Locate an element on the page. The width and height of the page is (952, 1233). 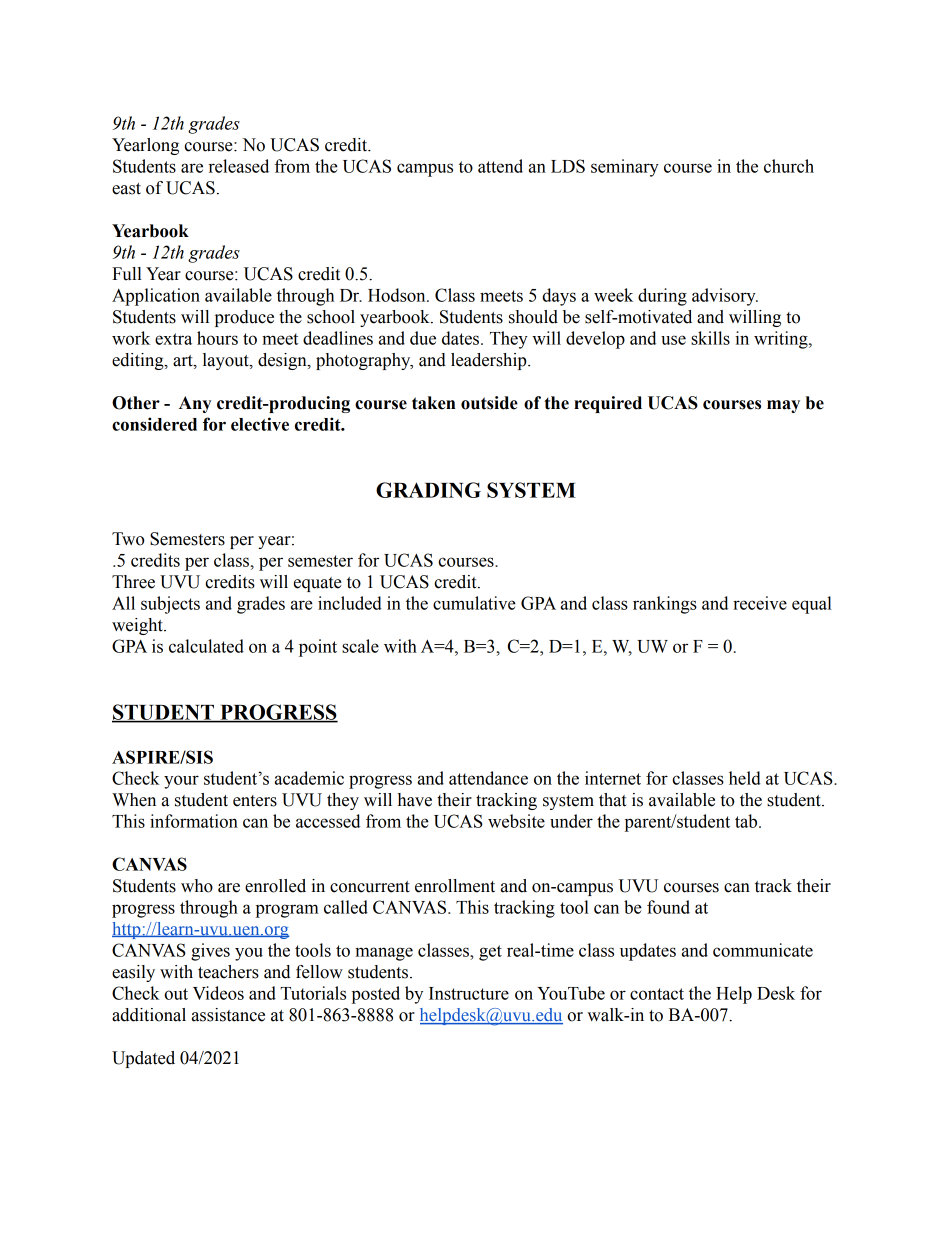
may is located at coordinates (783, 406).
